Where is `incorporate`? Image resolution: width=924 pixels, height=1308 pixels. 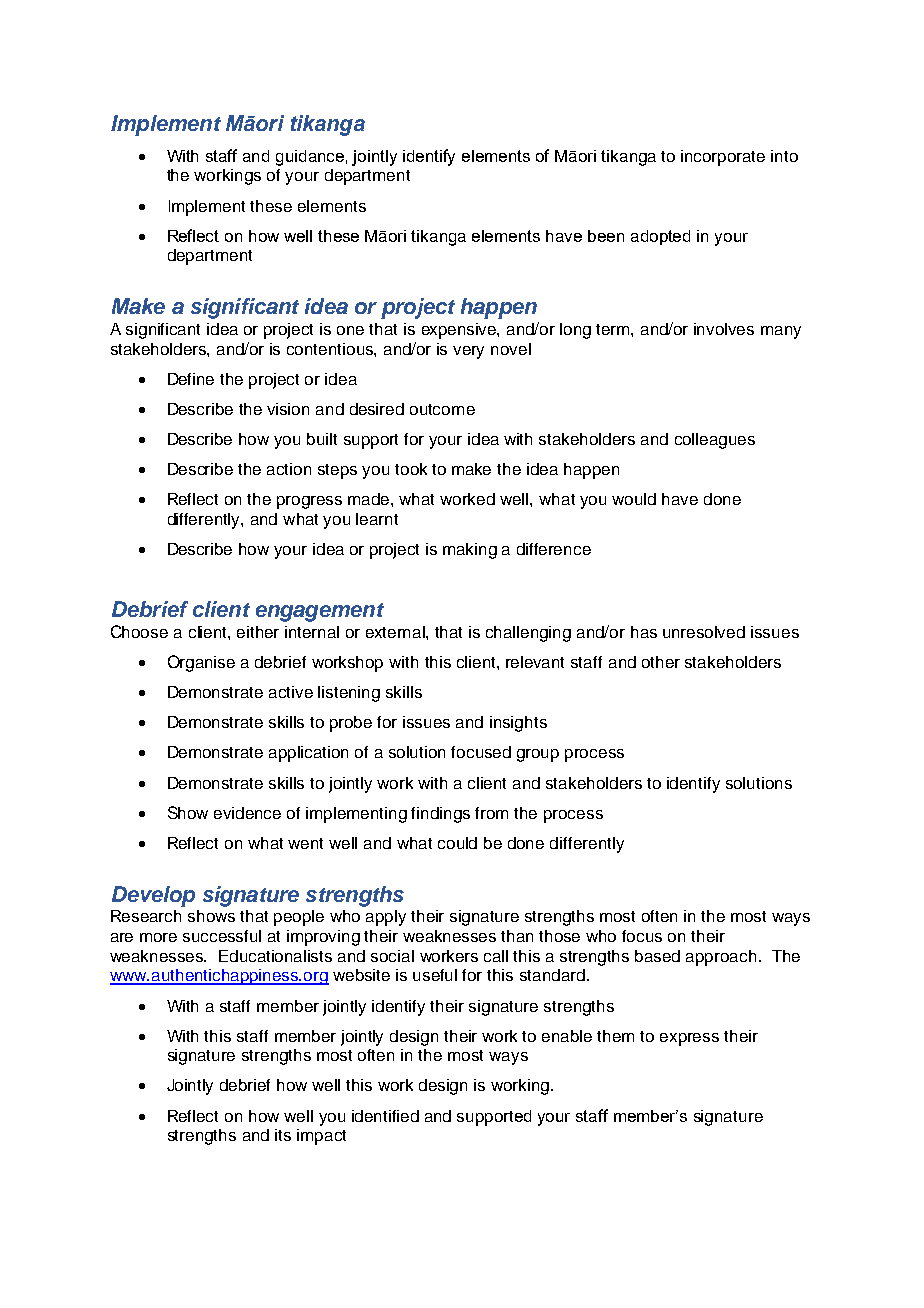
incorporate is located at coordinates (723, 158).
